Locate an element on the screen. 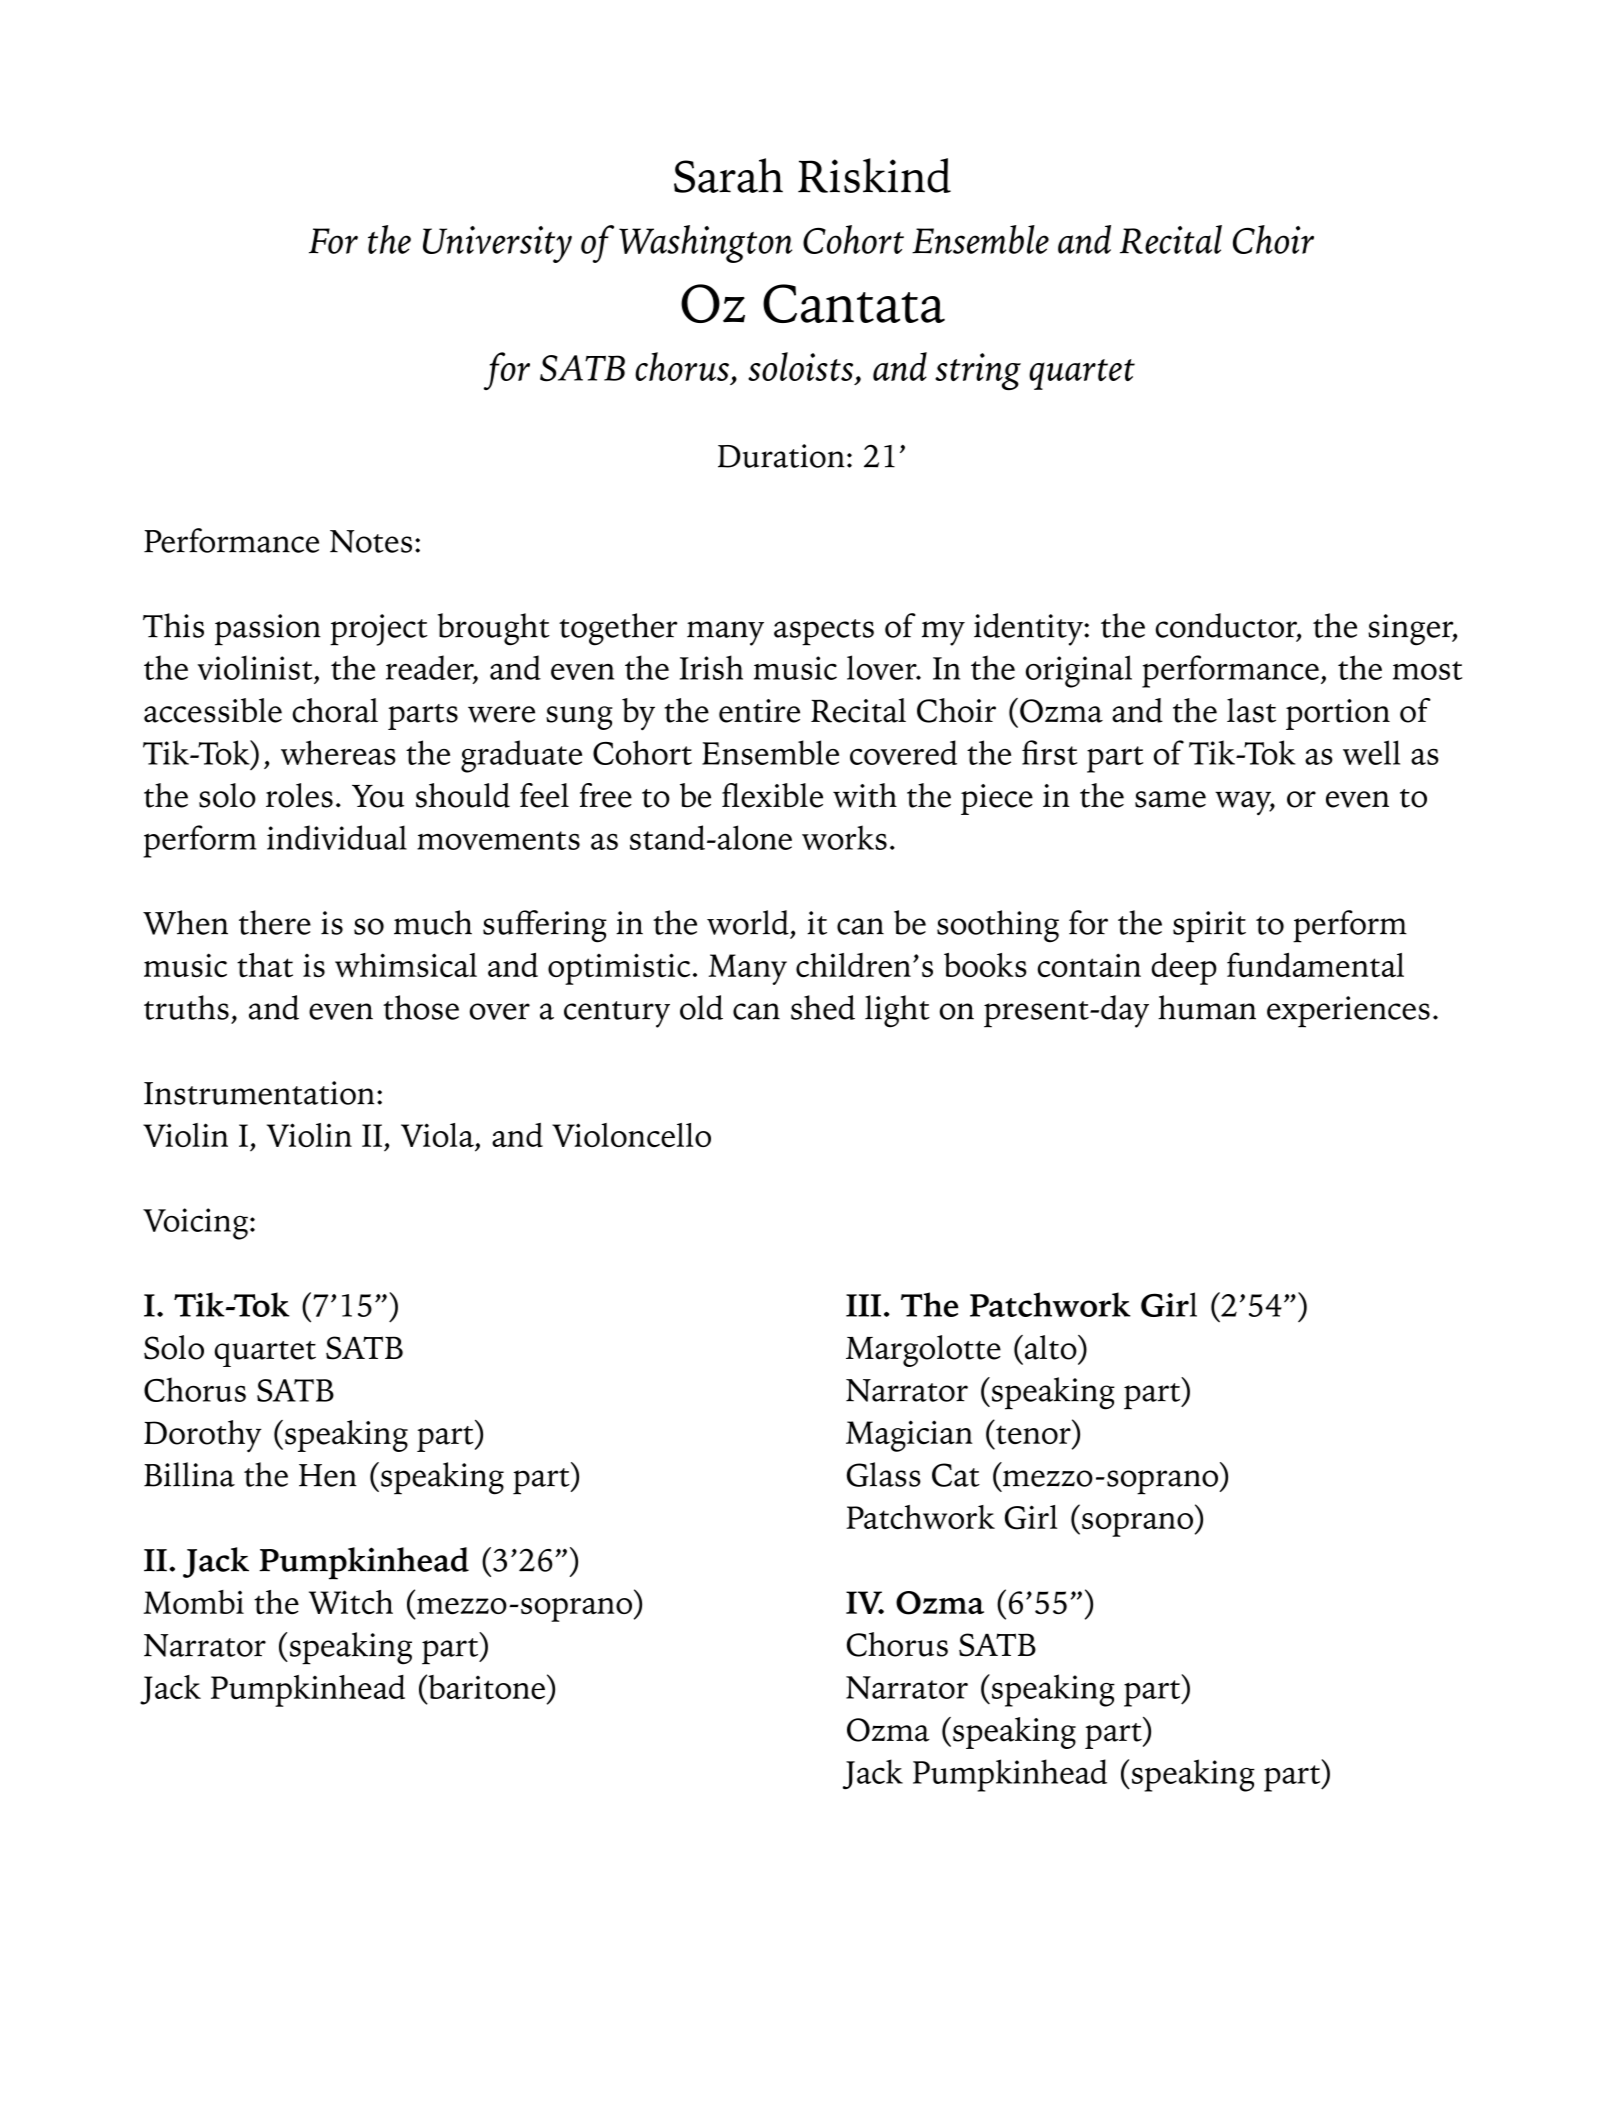 The image size is (1624, 2102). Witch is located at coordinates (351, 1602).
